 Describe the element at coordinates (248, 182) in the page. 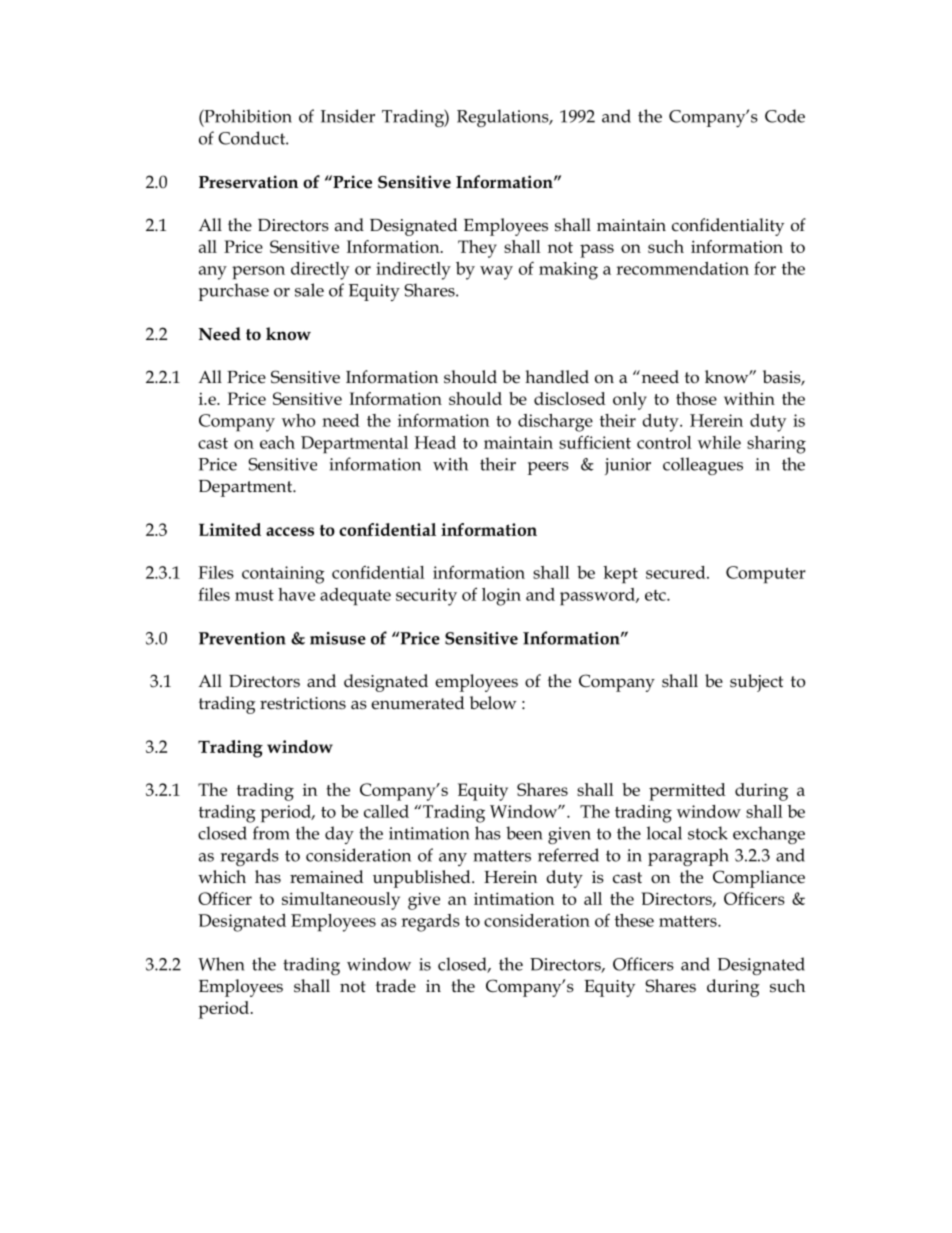

I see `Preservation` at that location.
